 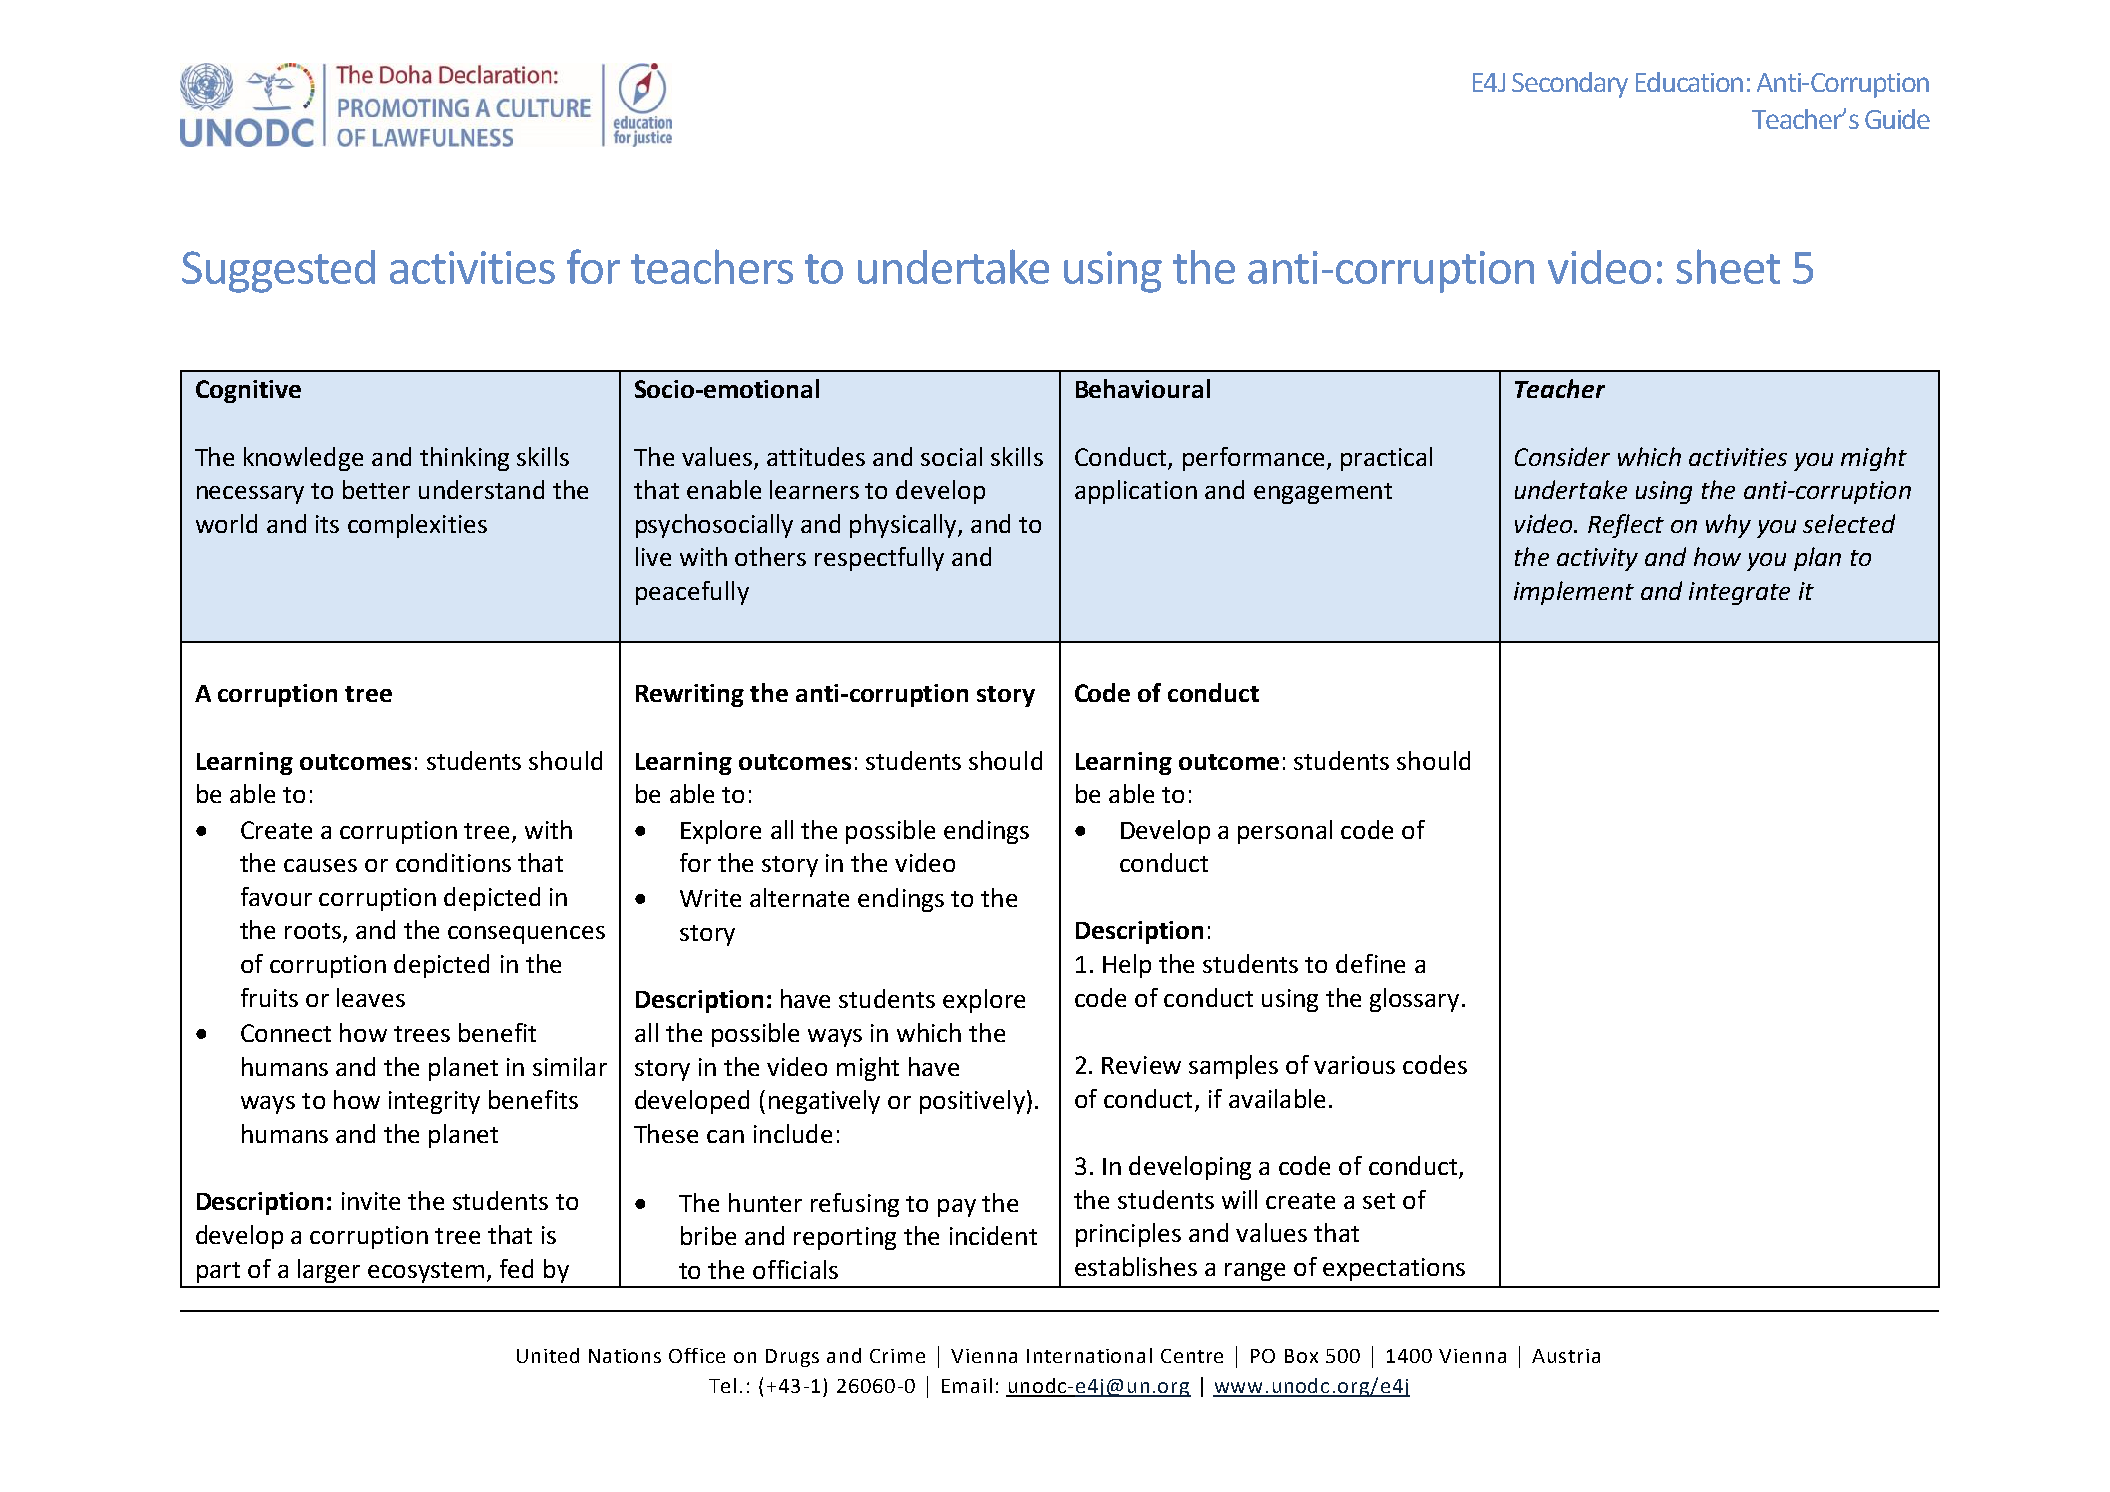 I want to click on United, so click(x=548, y=1355).
